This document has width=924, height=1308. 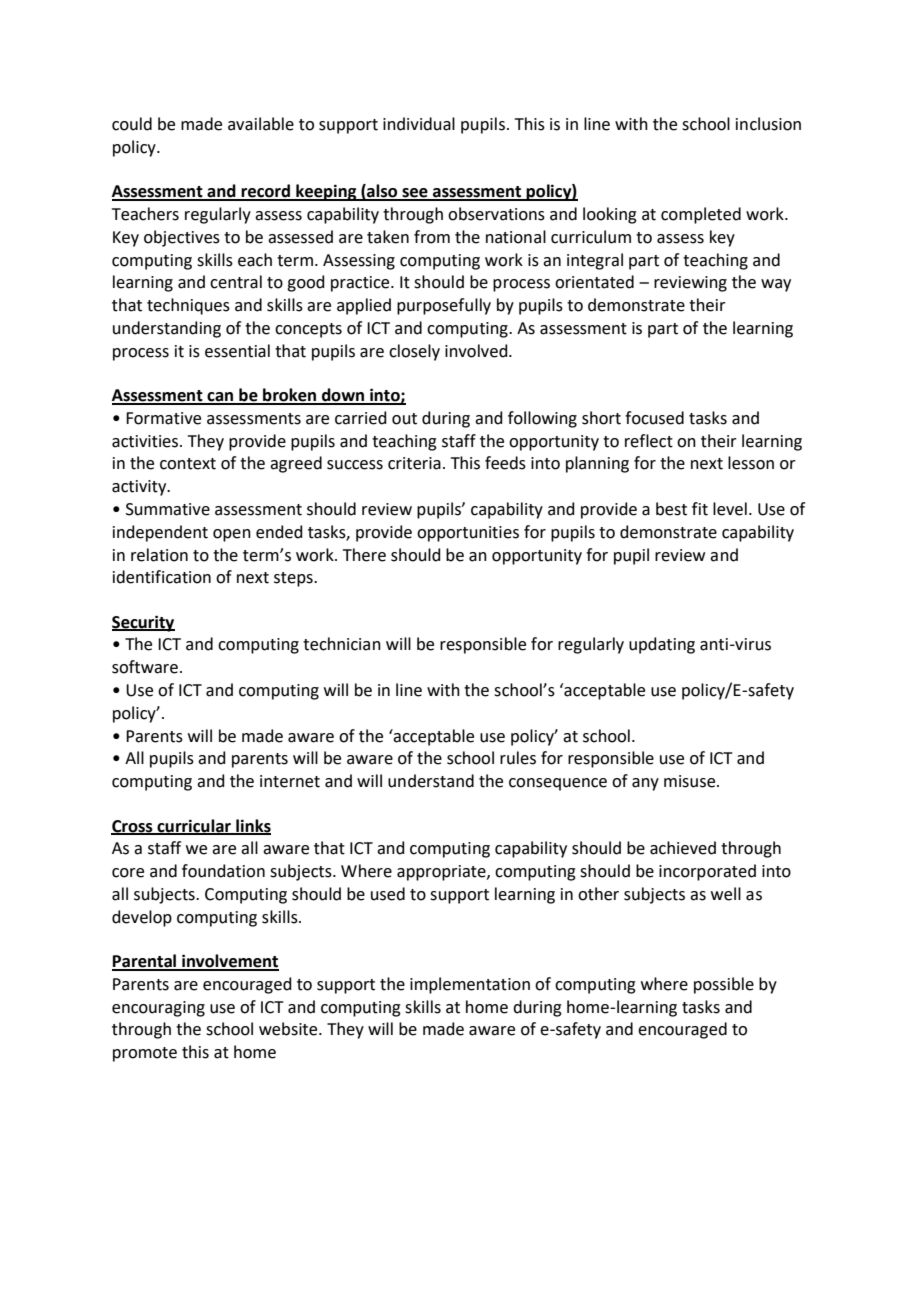 I want to click on context, so click(x=188, y=464).
